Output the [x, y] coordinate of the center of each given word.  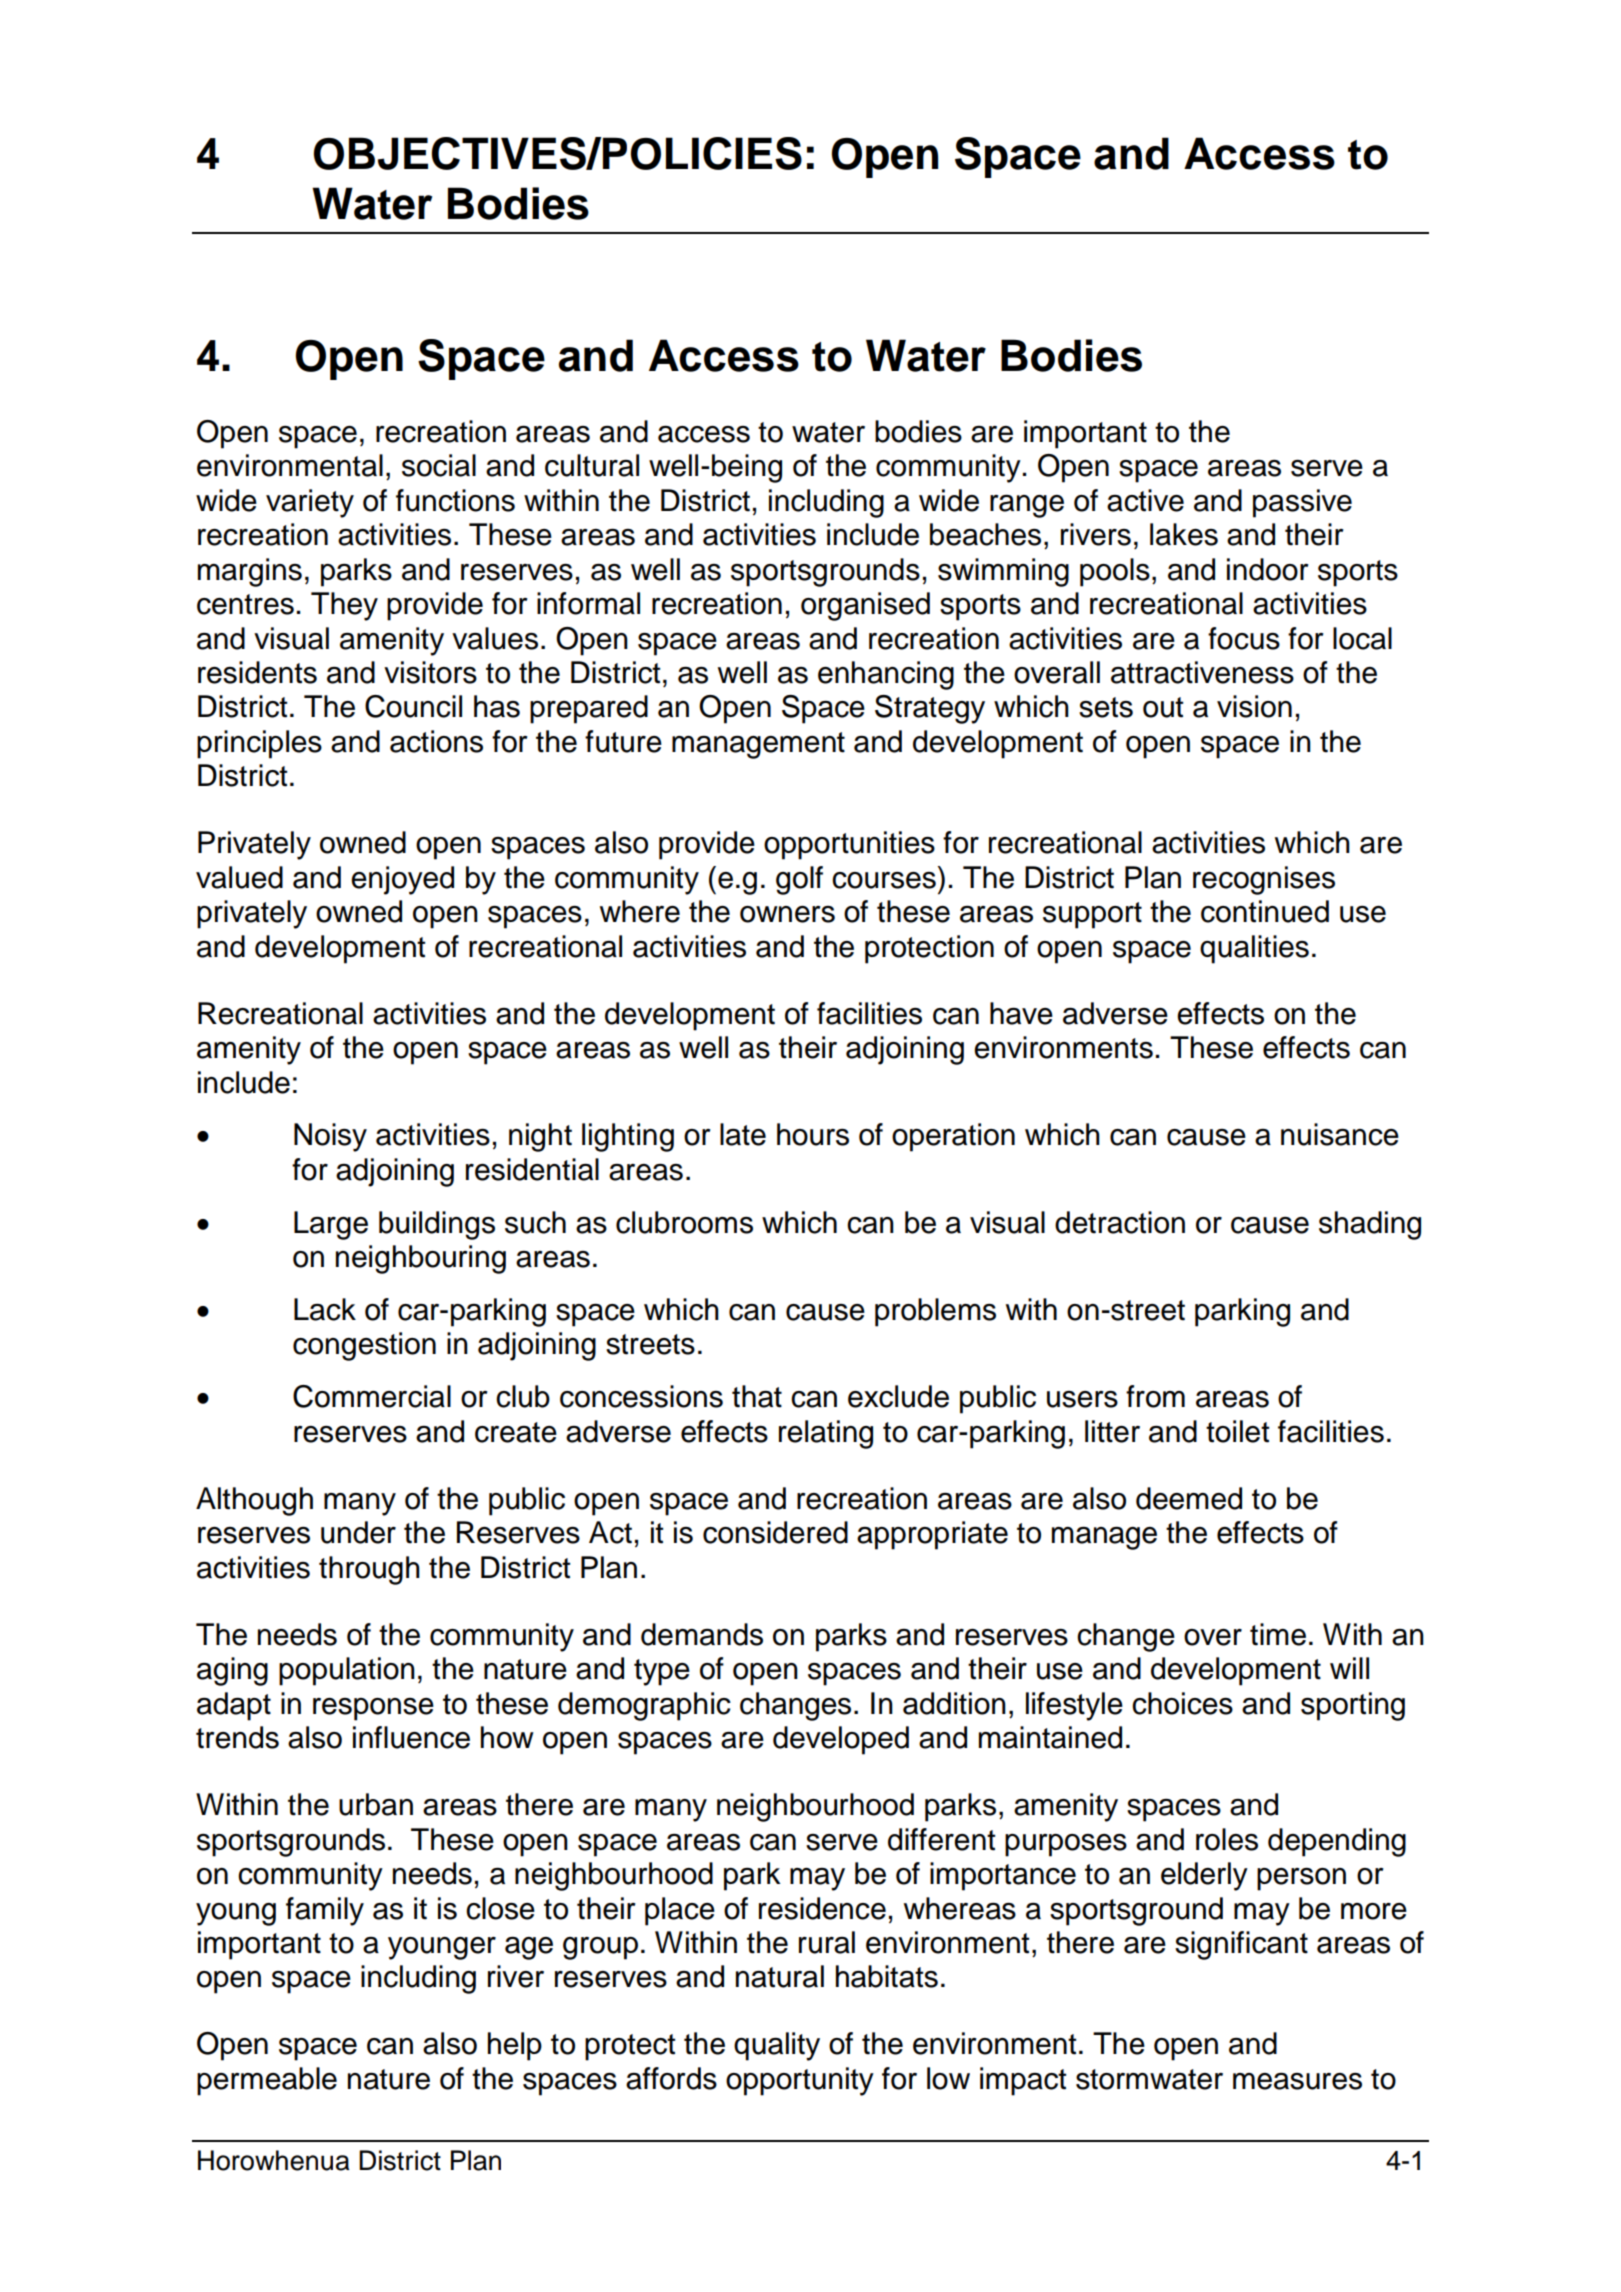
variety [310, 503]
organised [865, 606]
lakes [1184, 534]
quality [777, 2046]
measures [1297, 2081]
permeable [267, 2081]
